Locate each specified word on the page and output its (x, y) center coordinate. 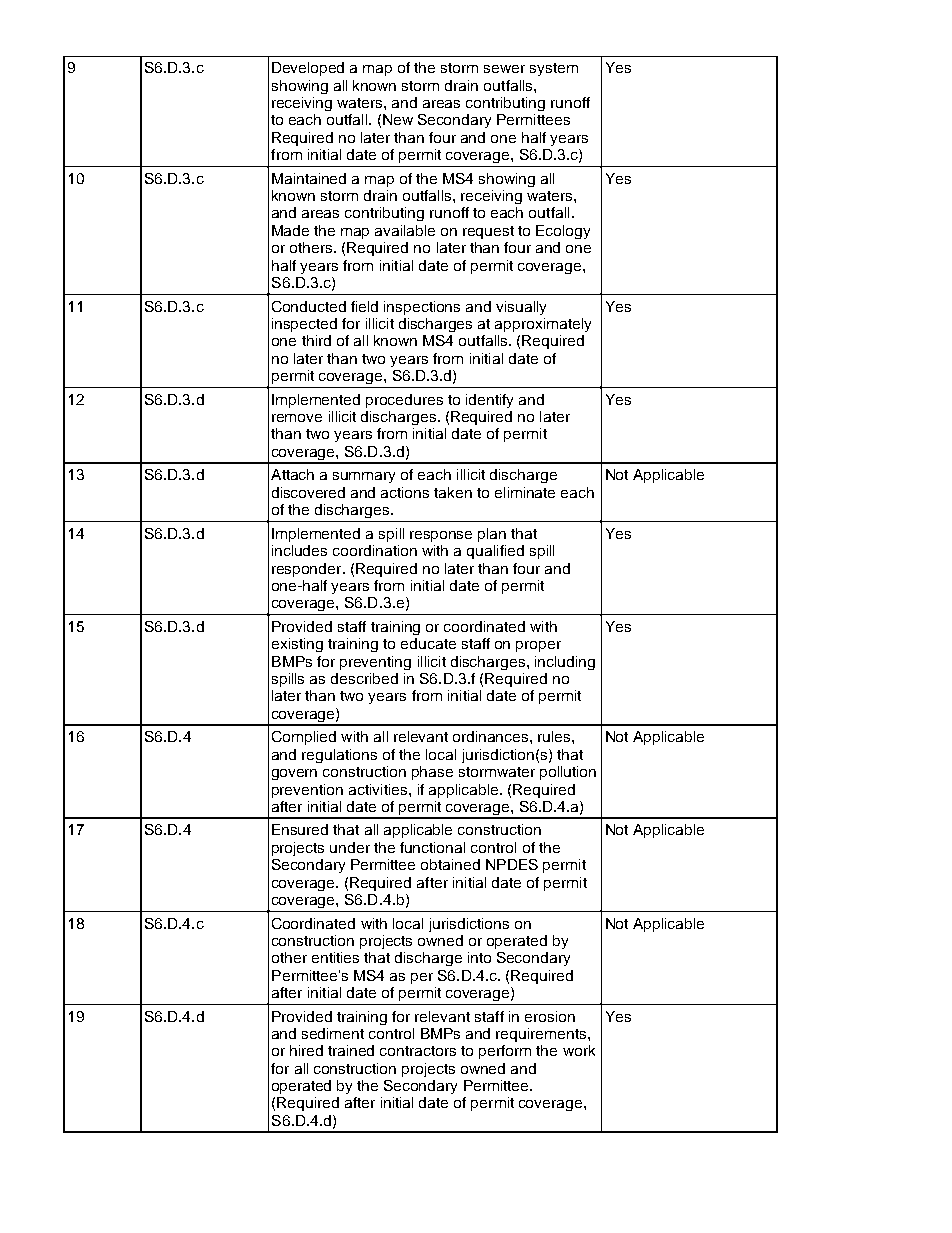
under (350, 847)
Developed (308, 69)
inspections (422, 308)
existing (297, 645)
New (398, 119)
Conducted (309, 306)
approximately (543, 325)
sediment (333, 1033)
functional (432, 847)
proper (538, 646)
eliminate (525, 492)
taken (453, 492)
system (554, 69)
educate (428, 643)
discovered (308, 492)
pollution (568, 773)
